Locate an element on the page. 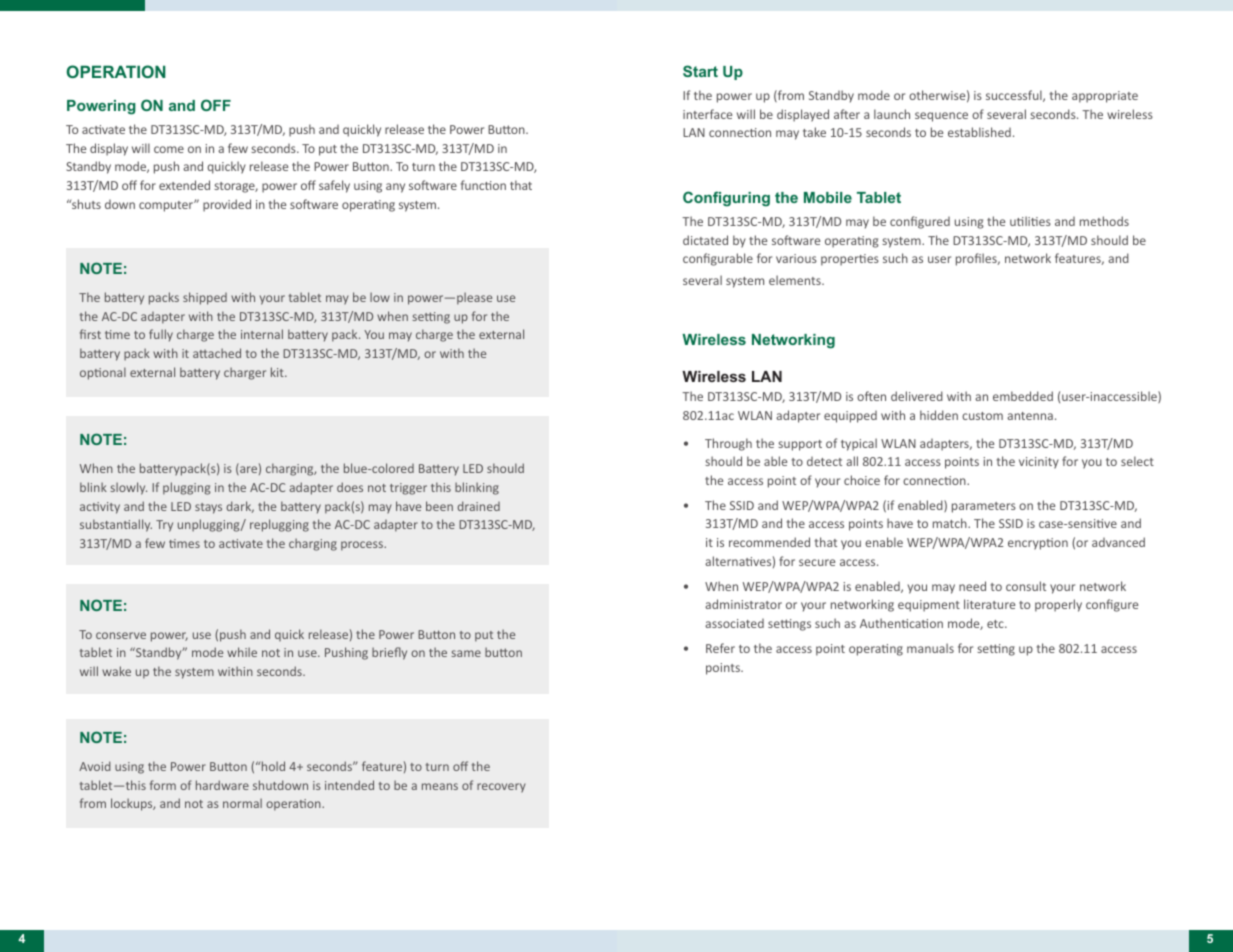 This image has width=1233, height=952. hardware is located at coordinates (222, 785).
